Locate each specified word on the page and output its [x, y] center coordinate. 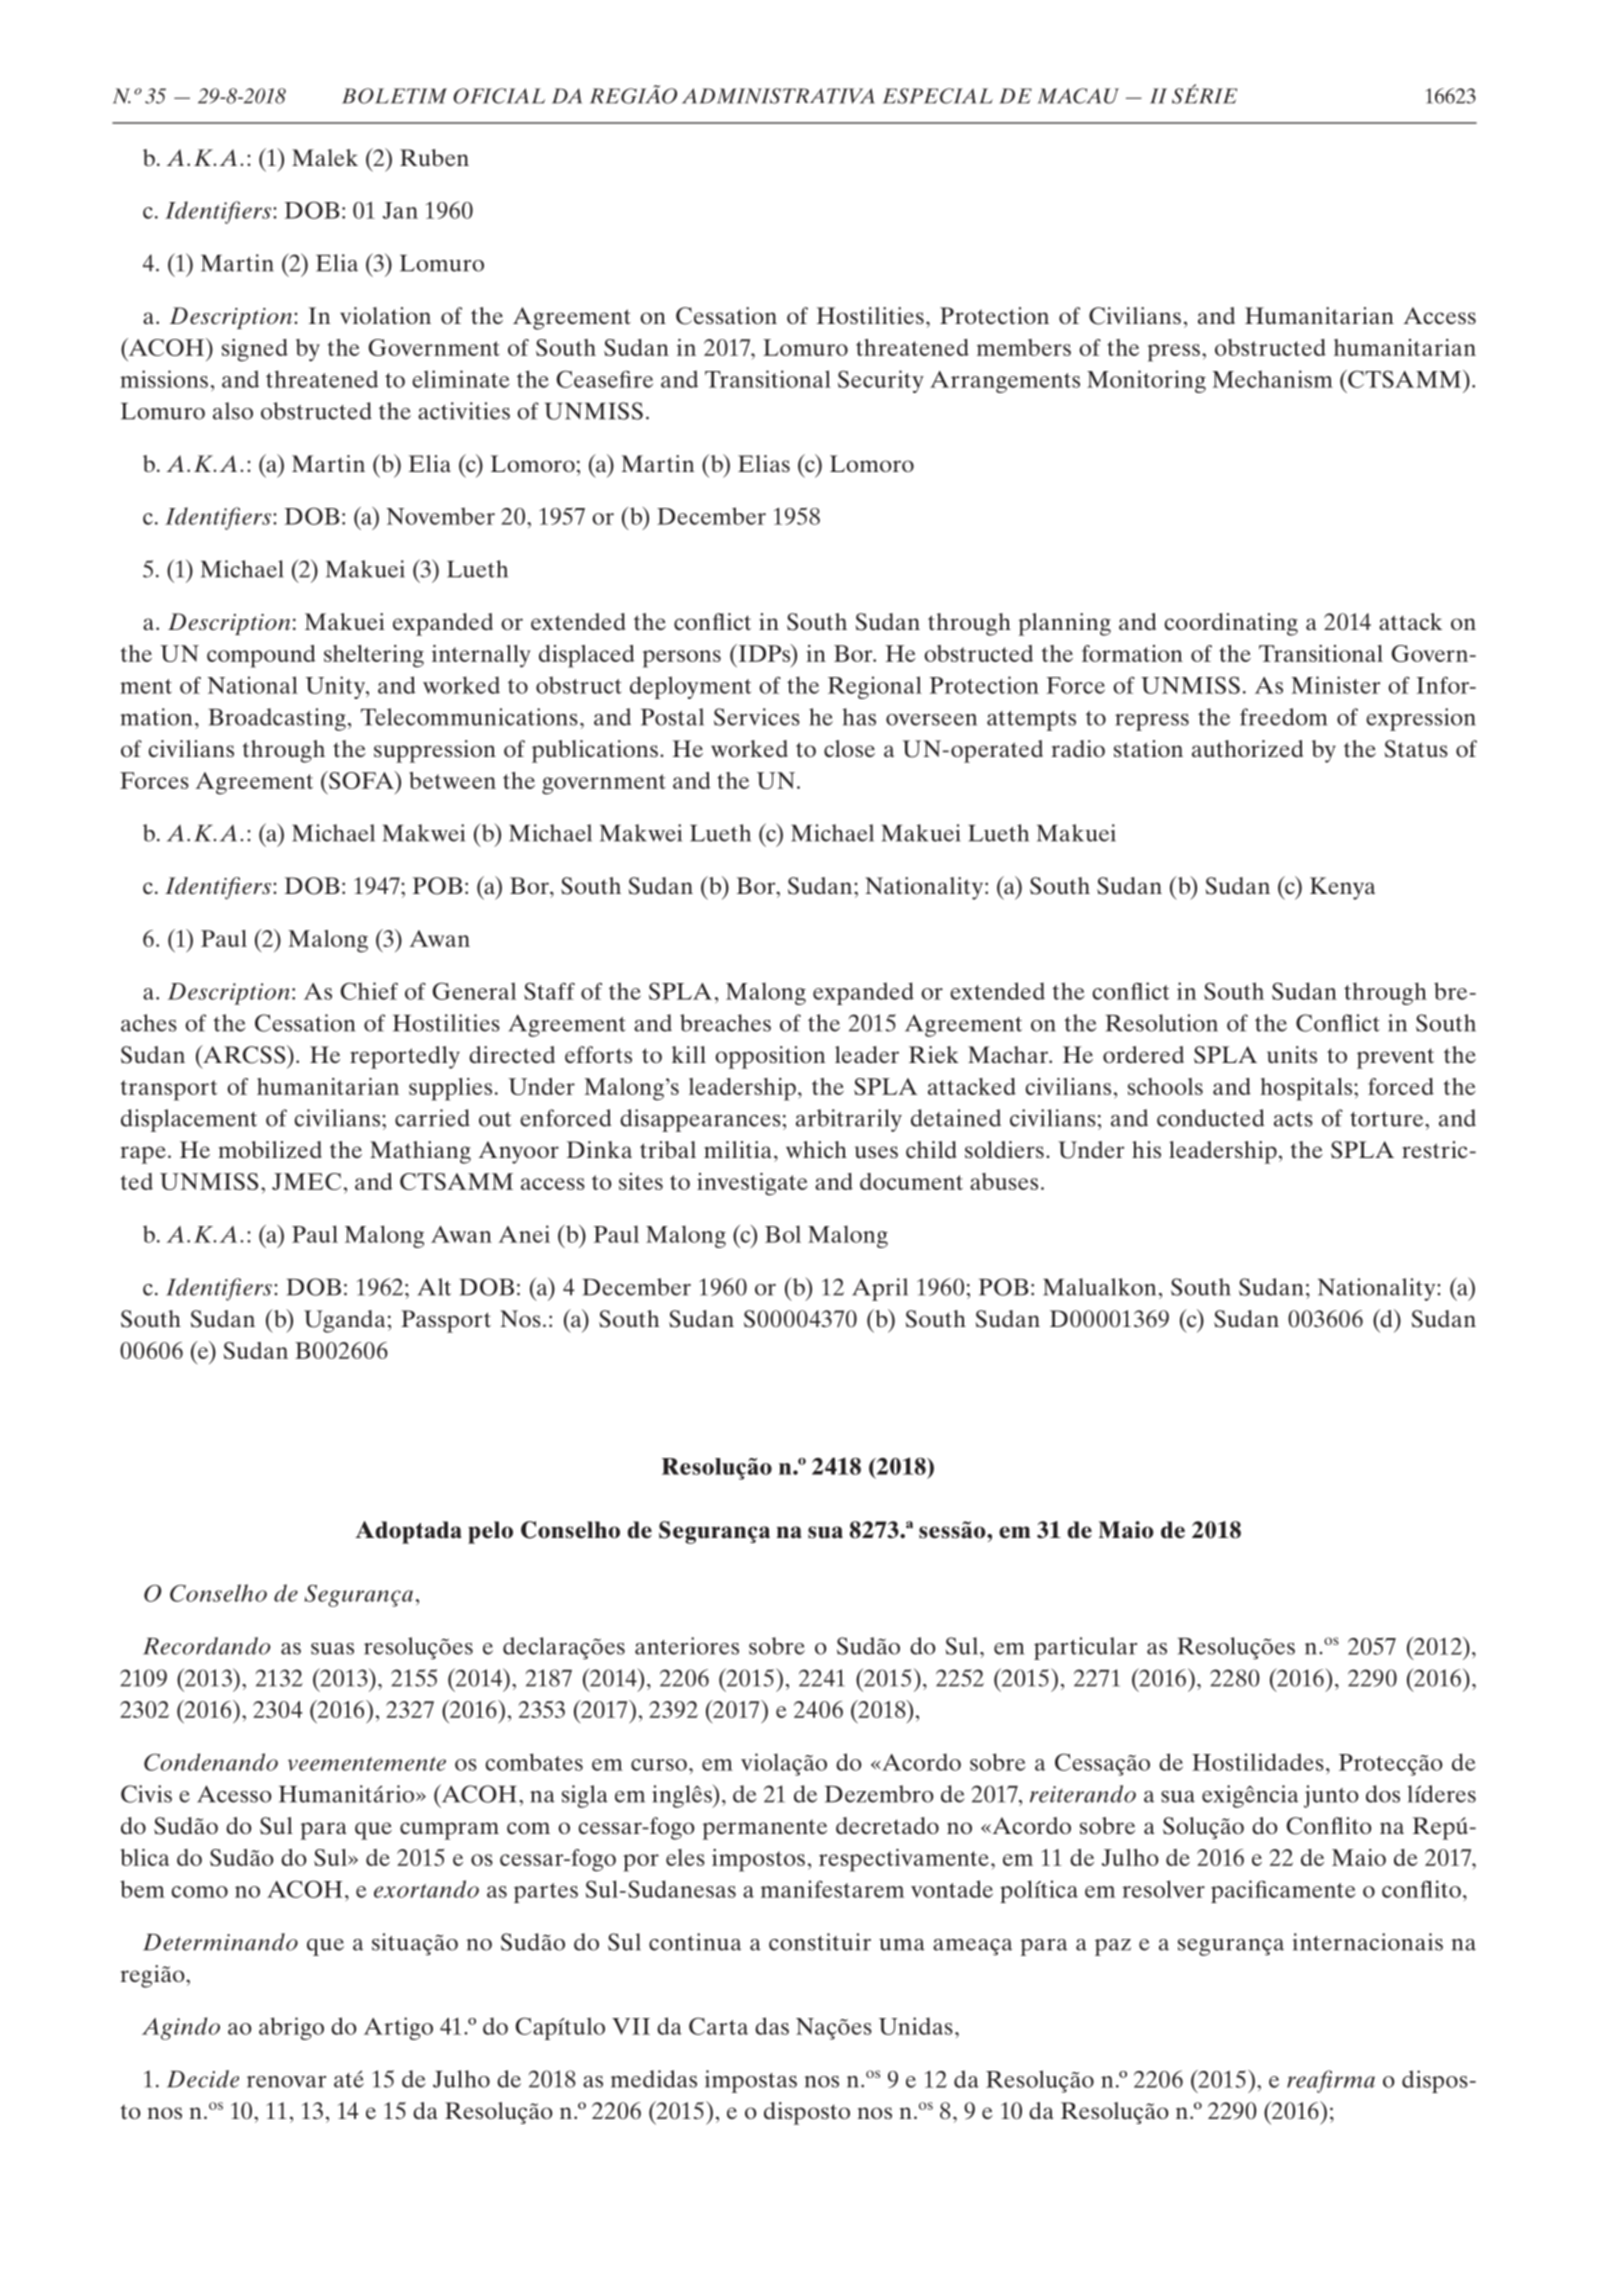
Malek [325, 157]
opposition [770, 1057]
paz [1113, 1947]
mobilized [270, 1149]
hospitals [1307, 1089]
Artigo [398, 2028]
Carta [718, 2026]
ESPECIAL [938, 96]
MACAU [1078, 96]
